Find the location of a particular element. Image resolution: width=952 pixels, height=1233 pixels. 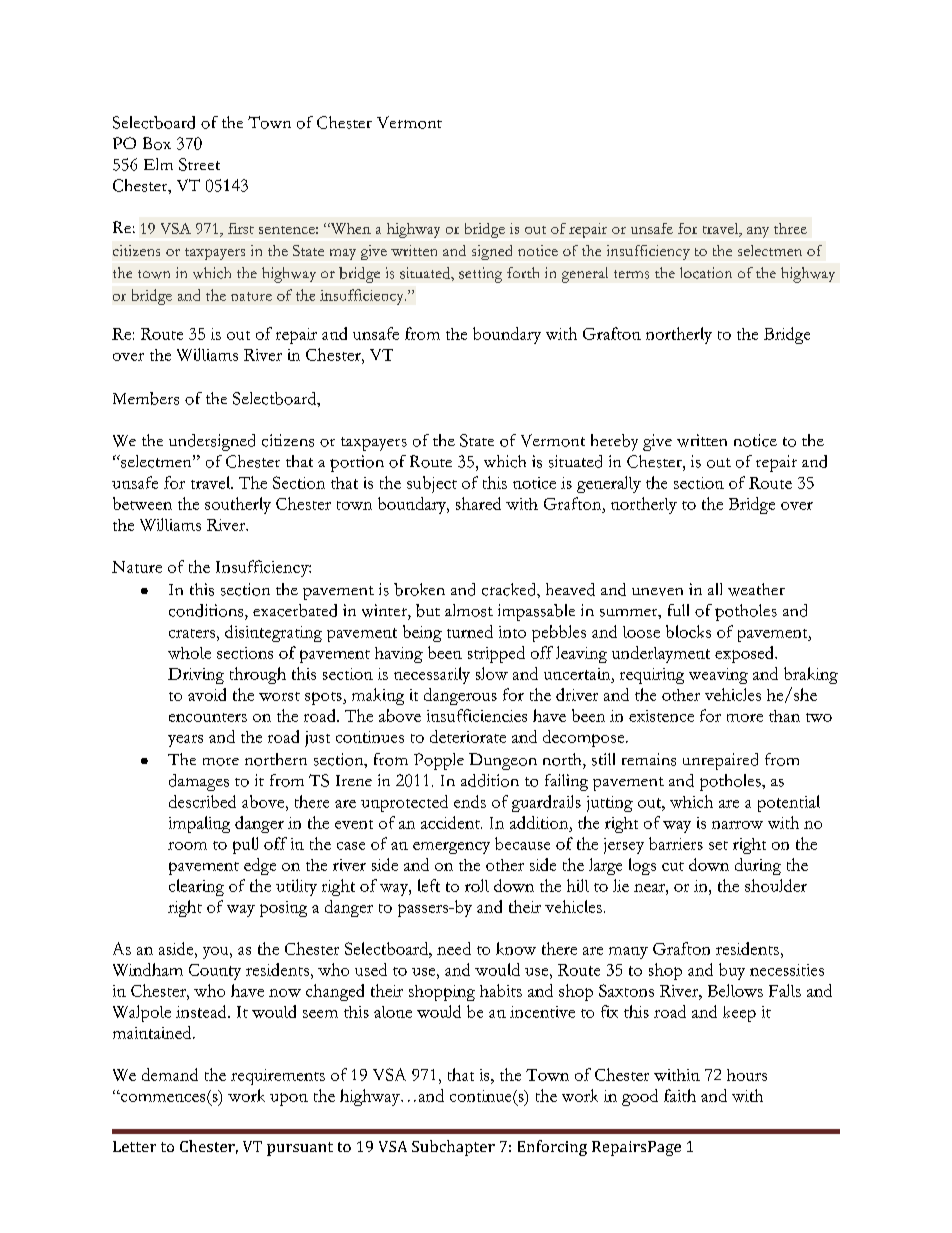

exposed is located at coordinates (745, 654).
